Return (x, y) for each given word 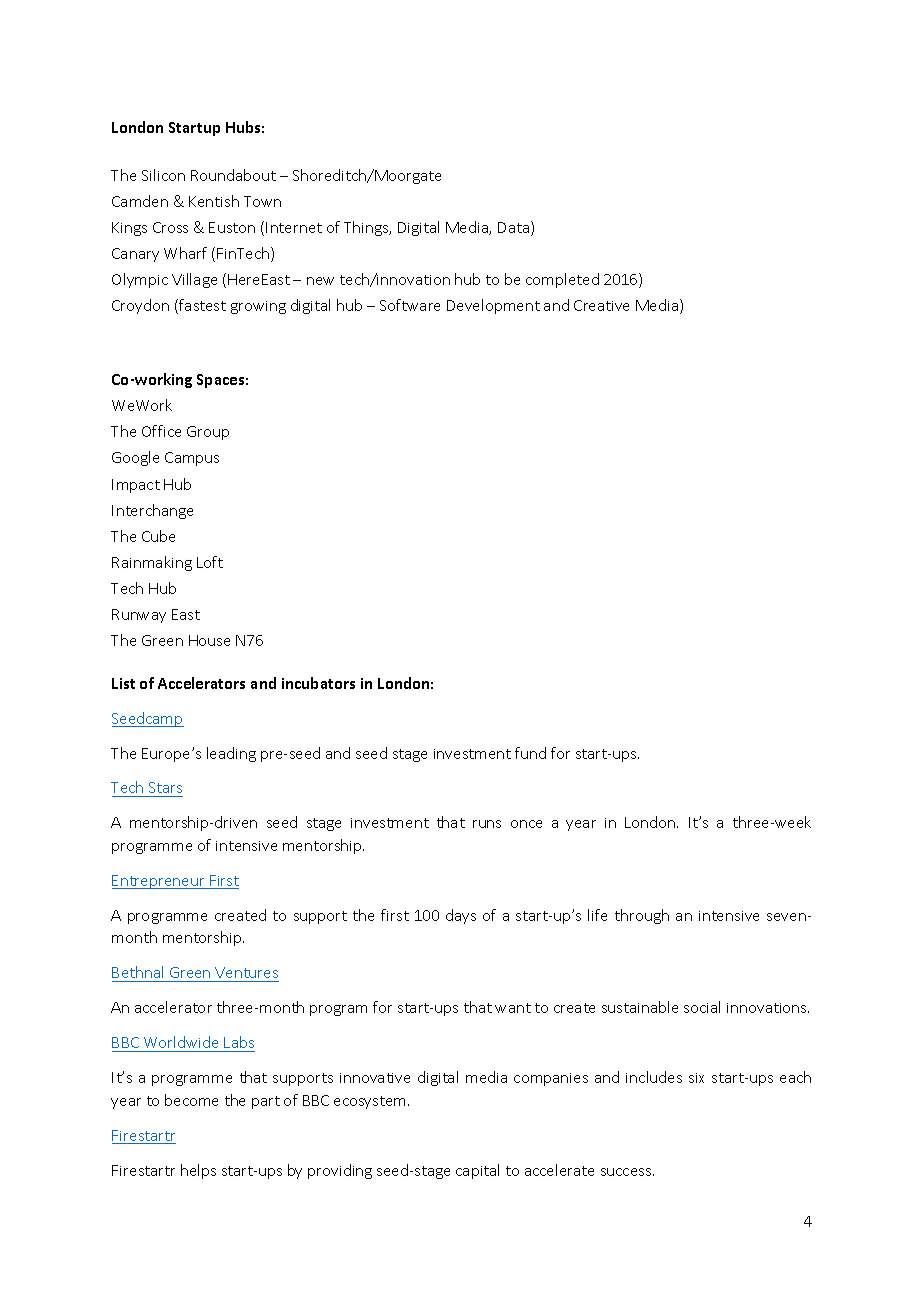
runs (487, 824)
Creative (601, 305)
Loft (210, 562)
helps (198, 1171)
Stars (165, 789)
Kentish (214, 201)
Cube (158, 536)
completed (562, 280)
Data (515, 228)
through (642, 916)
